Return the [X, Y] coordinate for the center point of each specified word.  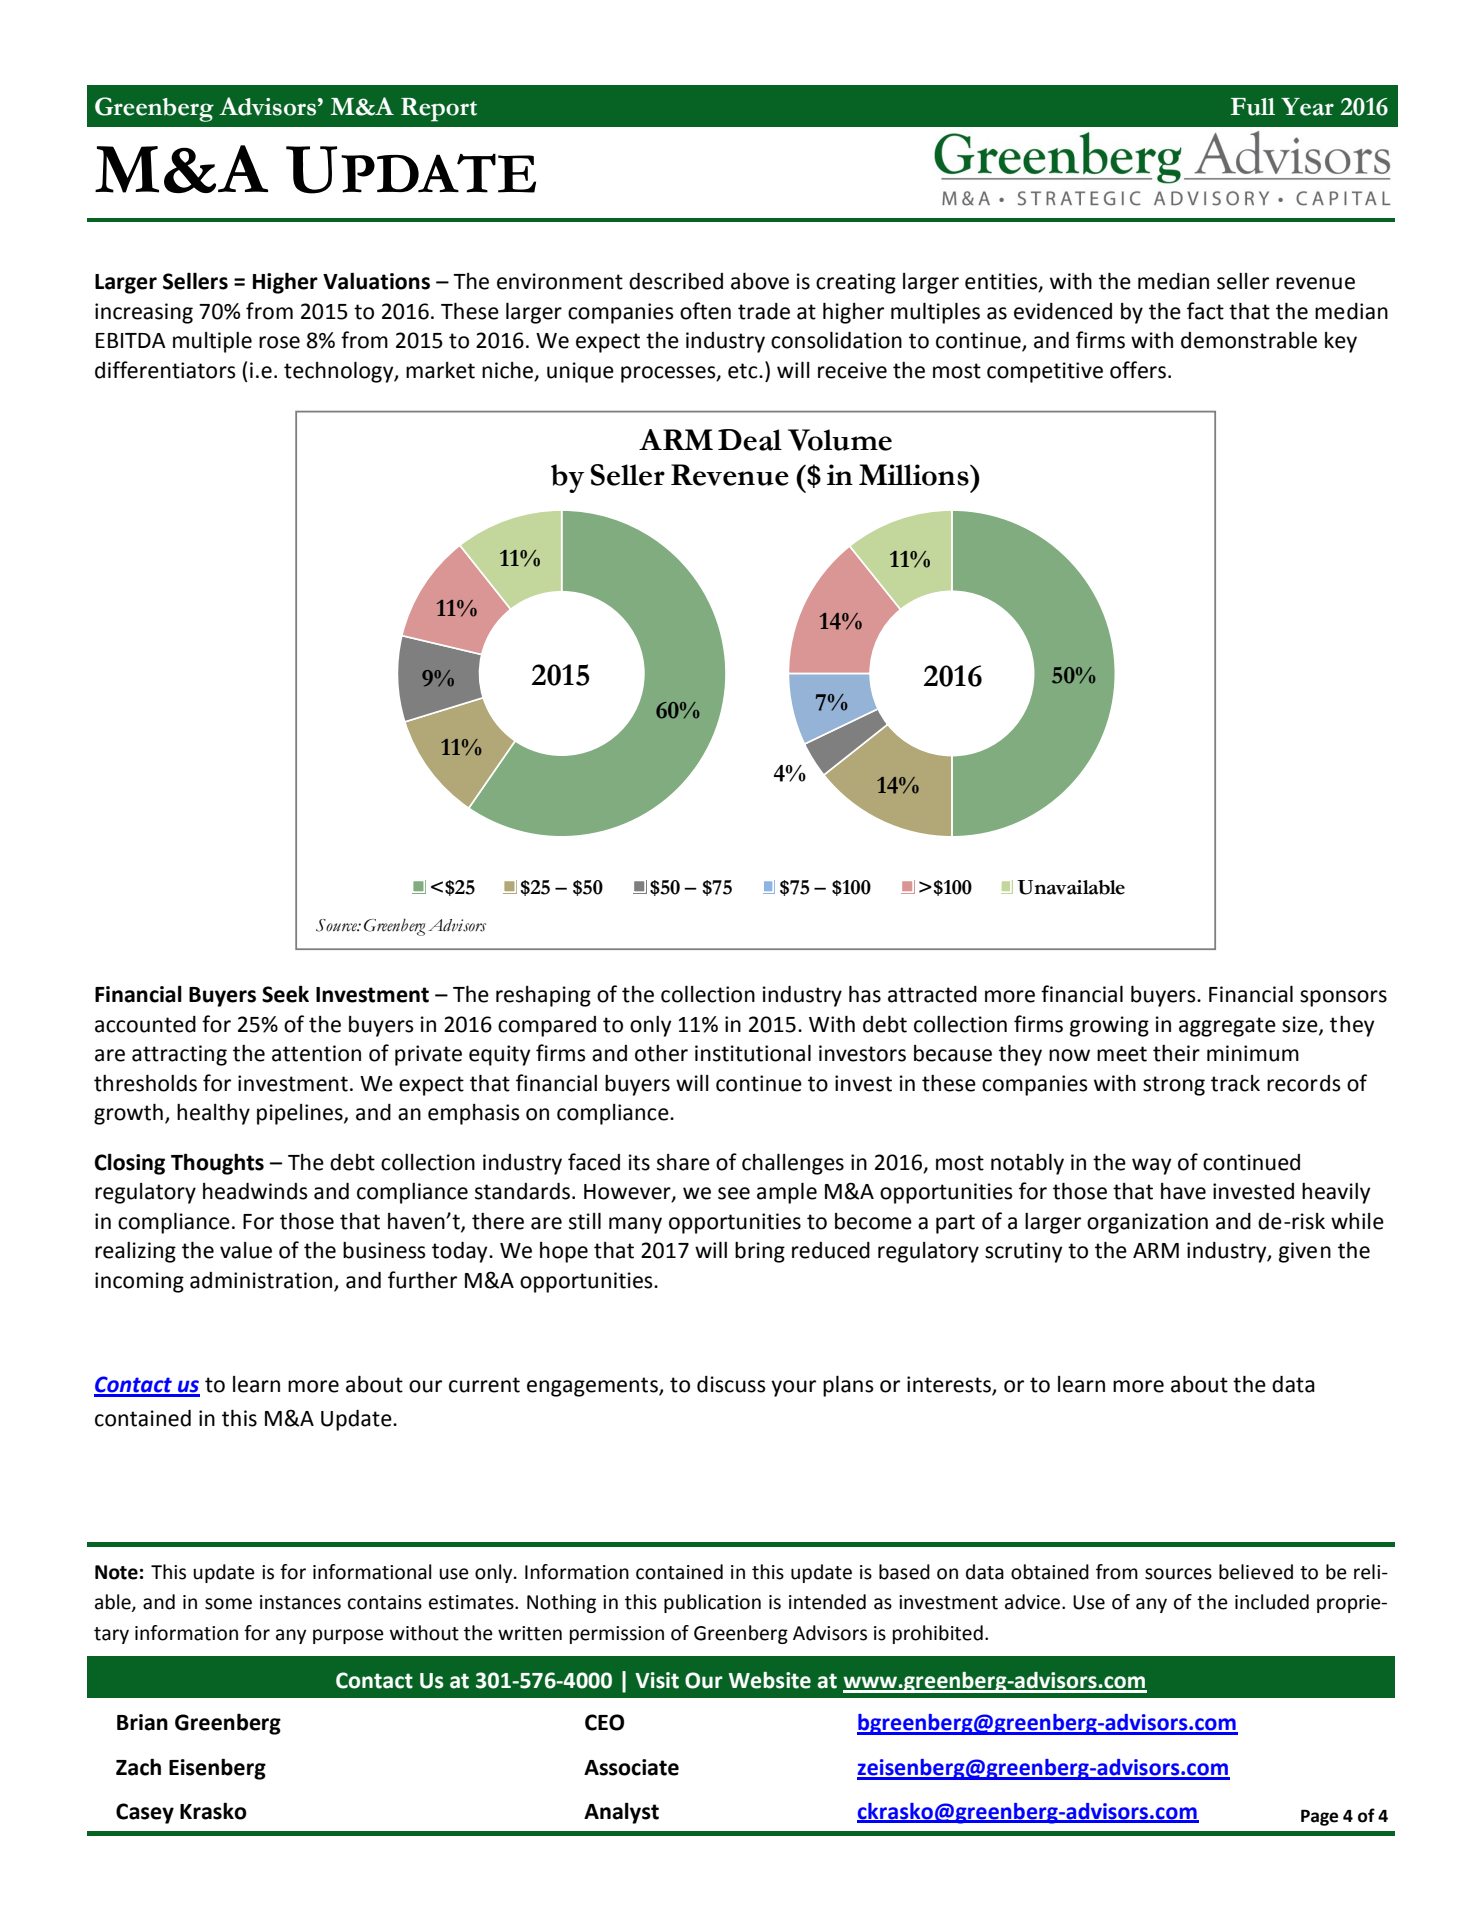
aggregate [1227, 1027]
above [760, 281]
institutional [753, 1053]
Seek [285, 994]
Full [1252, 107]
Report [439, 110]
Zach [138, 1767]
